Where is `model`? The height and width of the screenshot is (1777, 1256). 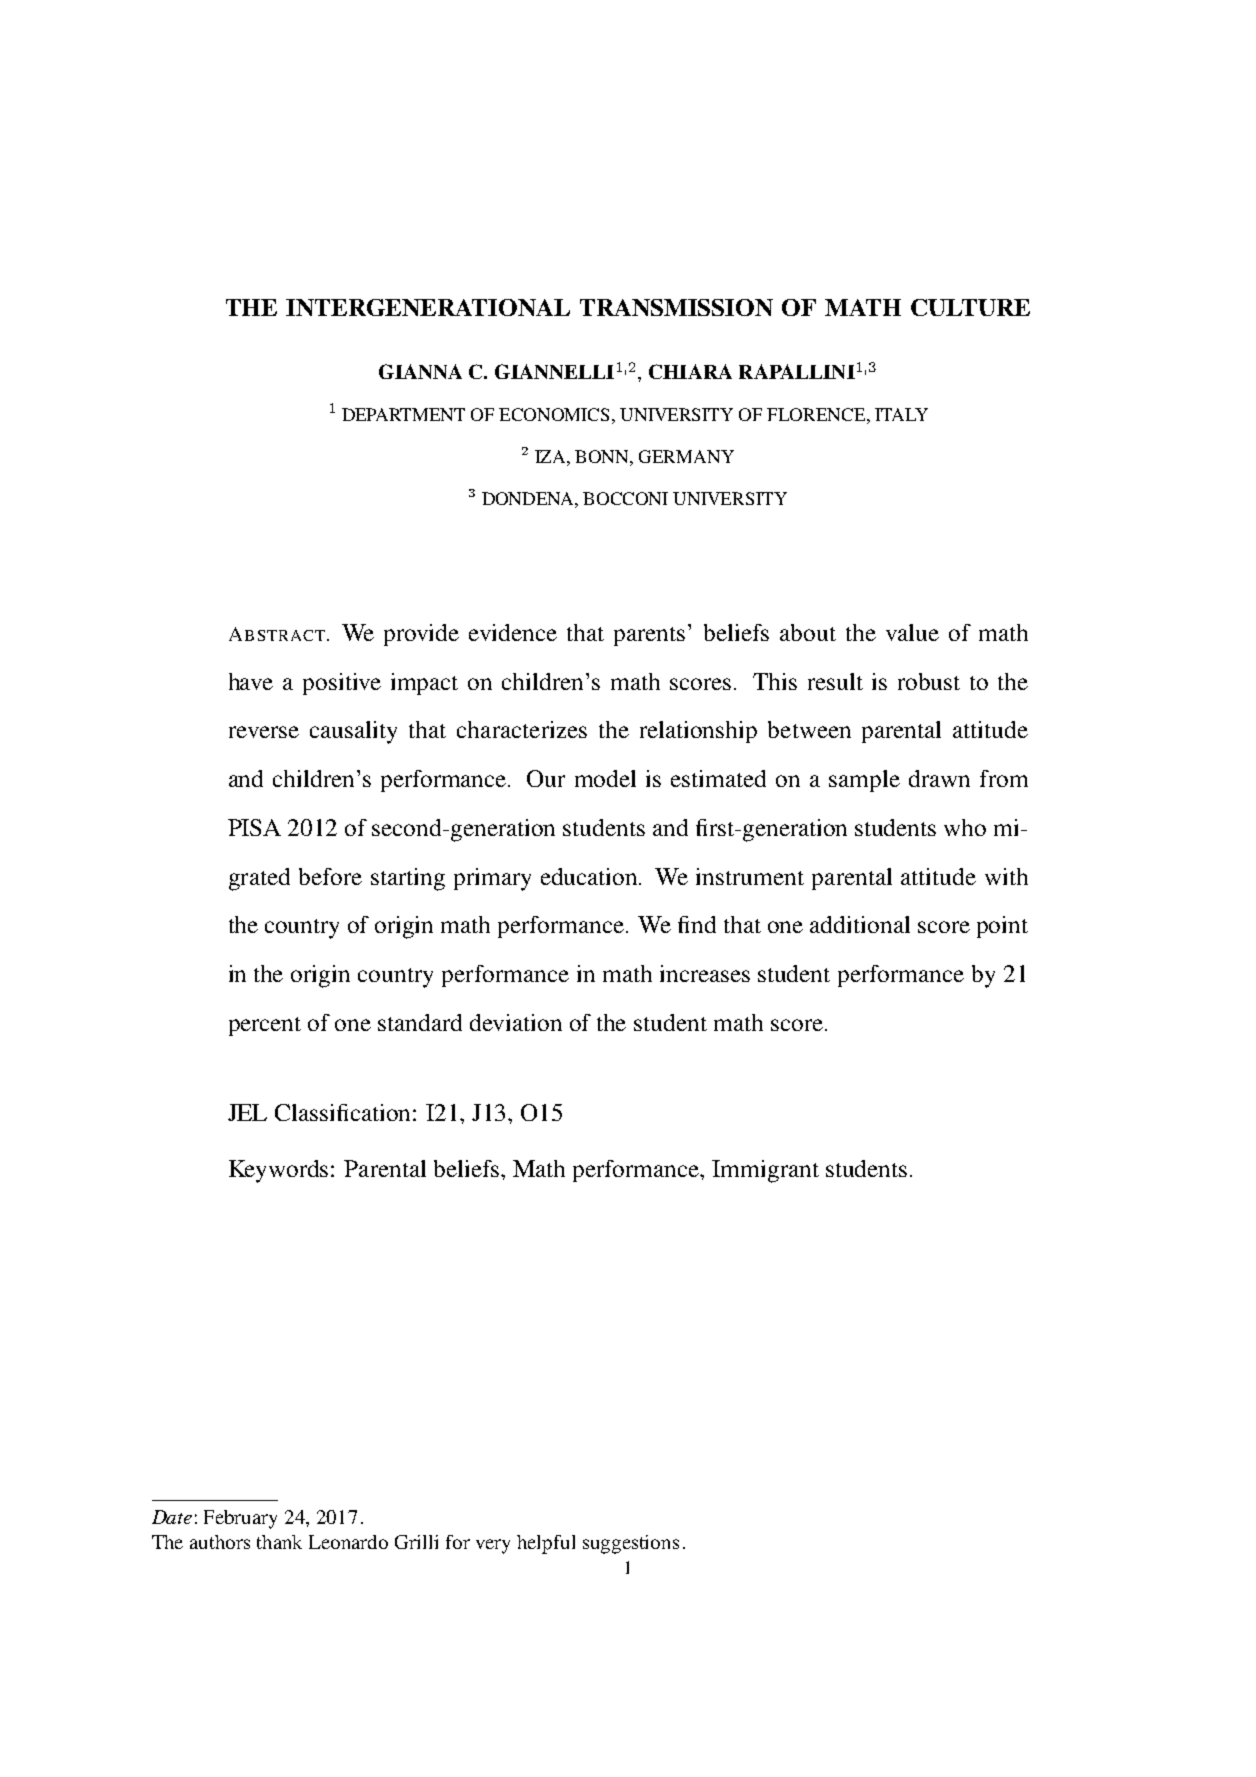 model is located at coordinates (605, 778).
